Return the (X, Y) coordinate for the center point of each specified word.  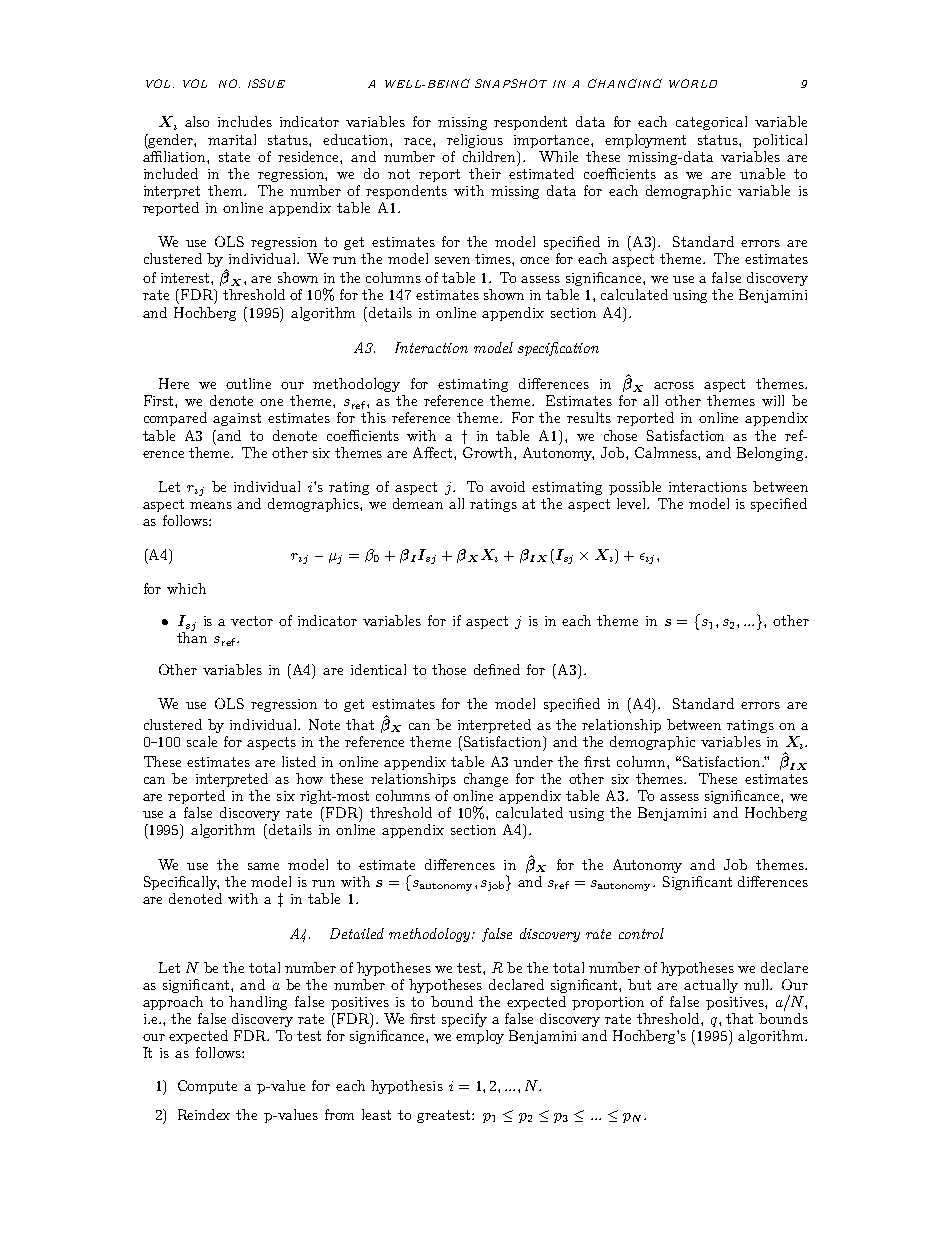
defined (497, 669)
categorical (711, 123)
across (674, 385)
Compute (207, 1087)
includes (245, 121)
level (632, 503)
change (486, 780)
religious (475, 141)
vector (252, 621)
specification (558, 349)
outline (248, 383)
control (641, 933)
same (263, 866)
